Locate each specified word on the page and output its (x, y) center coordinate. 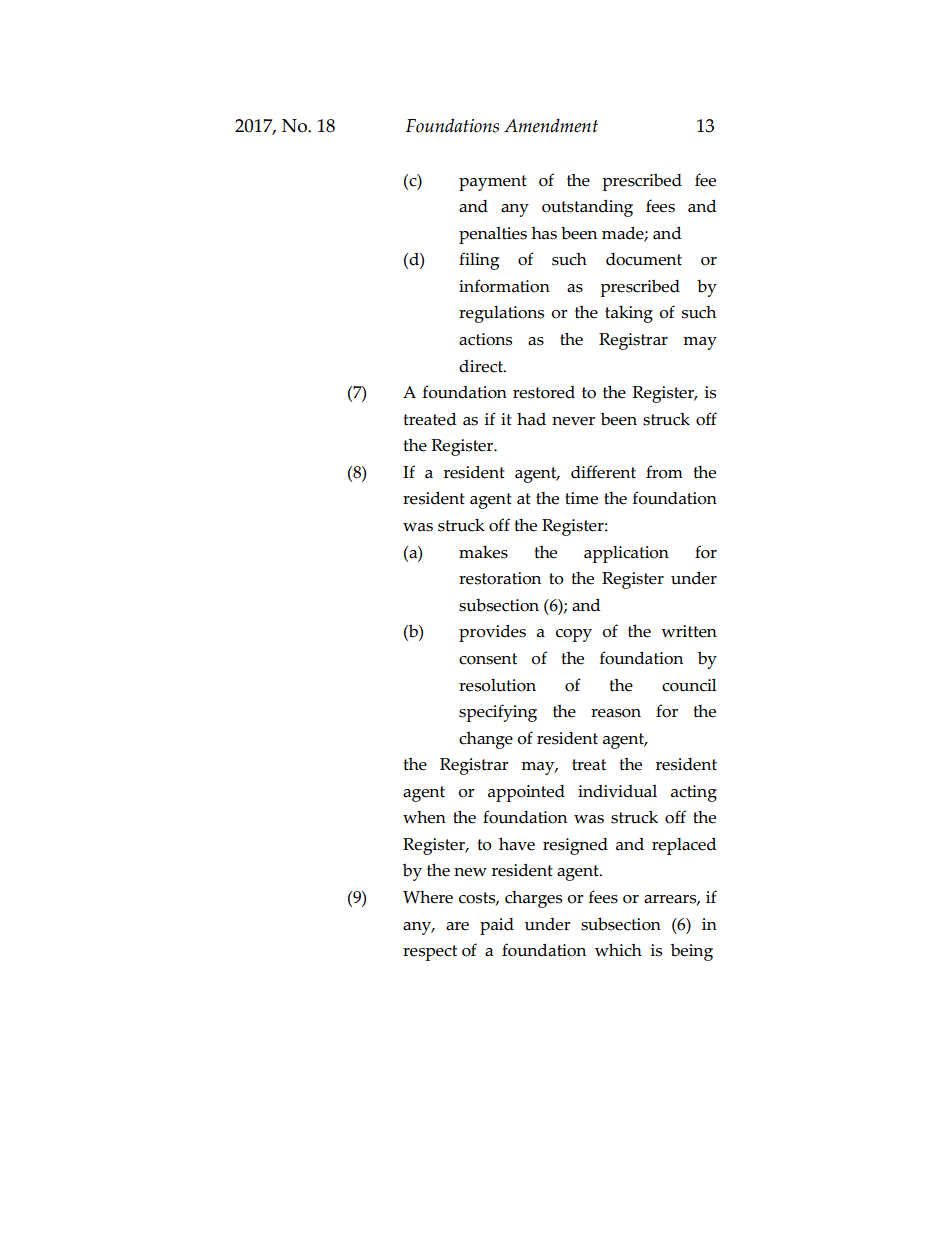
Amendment (551, 125)
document (644, 259)
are (457, 926)
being (692, 952)
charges (533, 899)
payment (493, 183)
